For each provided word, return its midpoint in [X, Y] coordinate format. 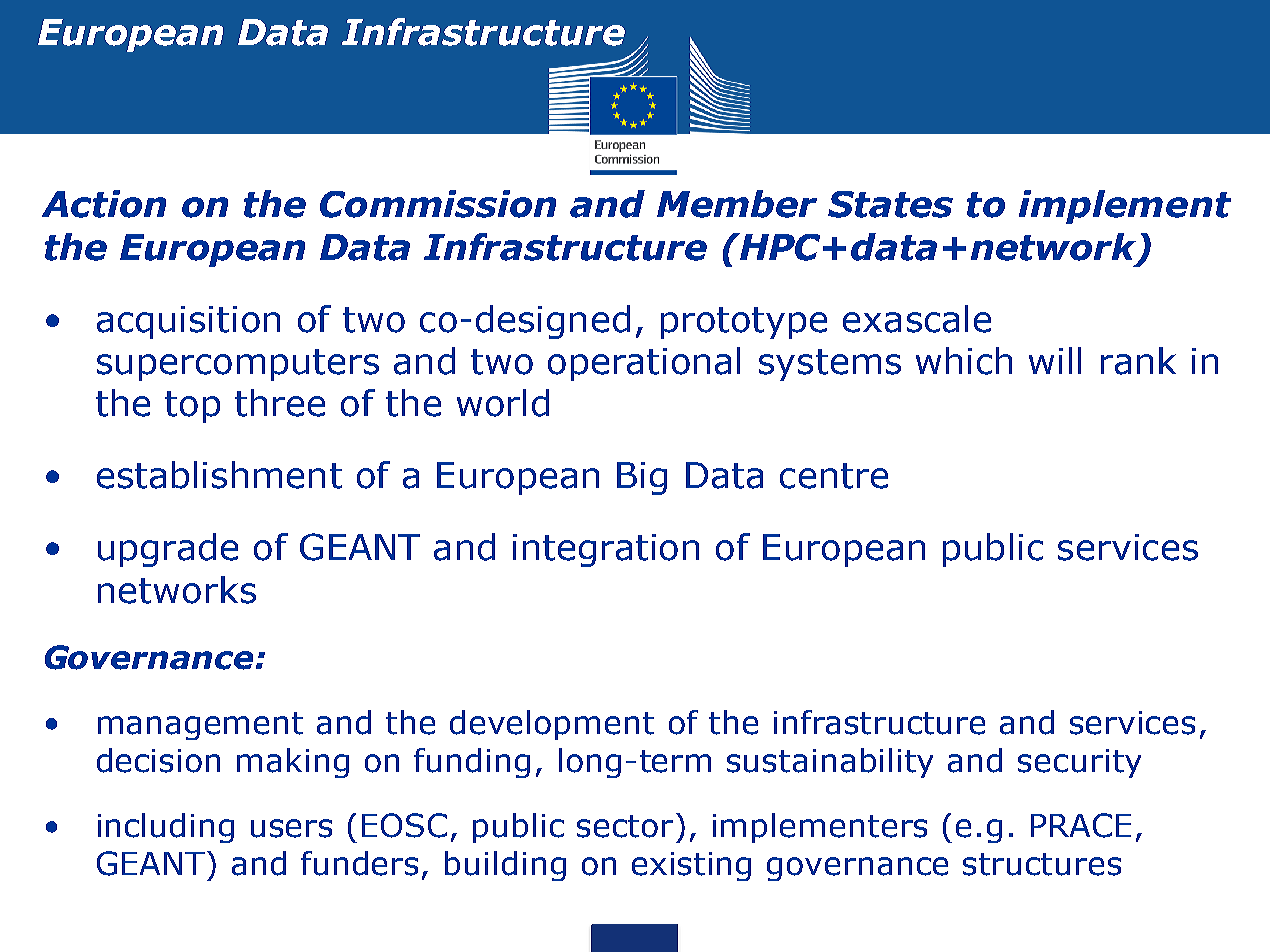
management [200, 726]
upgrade [168, 550]
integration [606, 550]
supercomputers [238, 365]
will [1055, 360]
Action [104, 204]
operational [644, 364]
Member [737, 204]
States [890, 204]
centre [834, 476]
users [291, 828]
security [1079, 763]
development [552, 725]
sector [625, 826]
